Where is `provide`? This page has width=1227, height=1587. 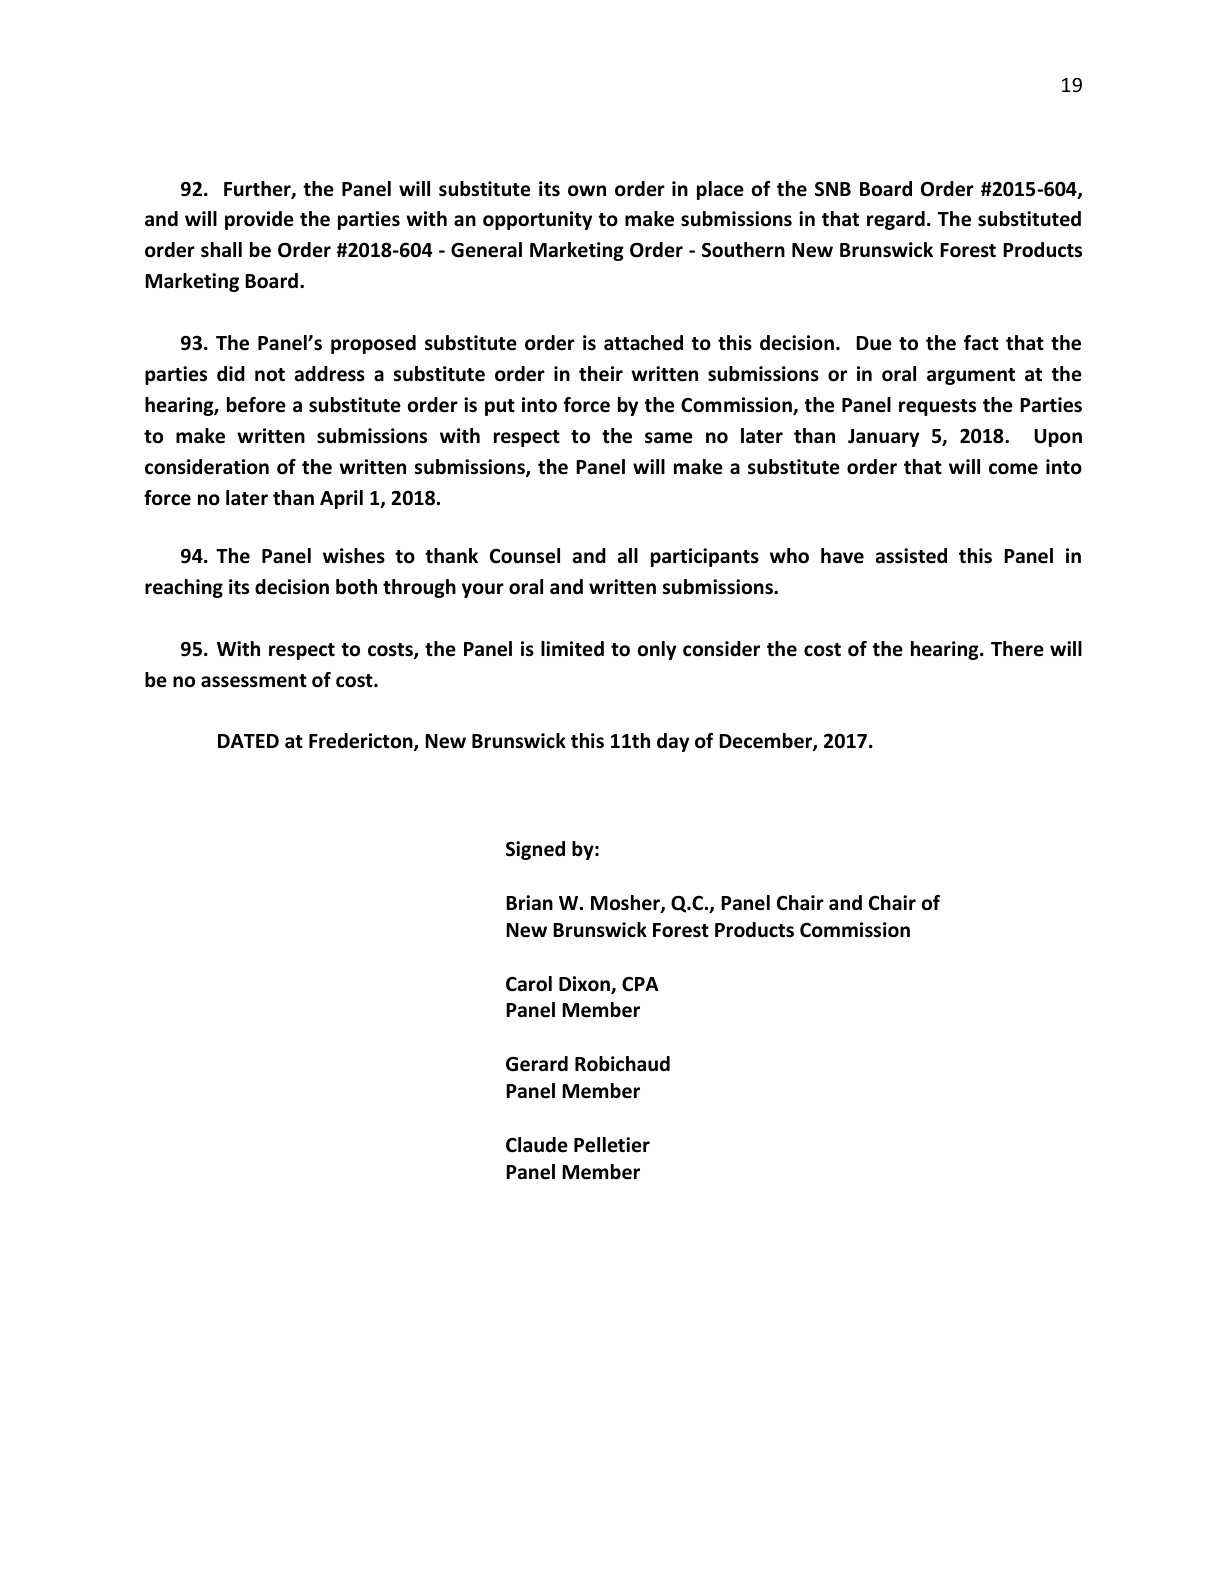
provide is located at coordinates (259, 220).
